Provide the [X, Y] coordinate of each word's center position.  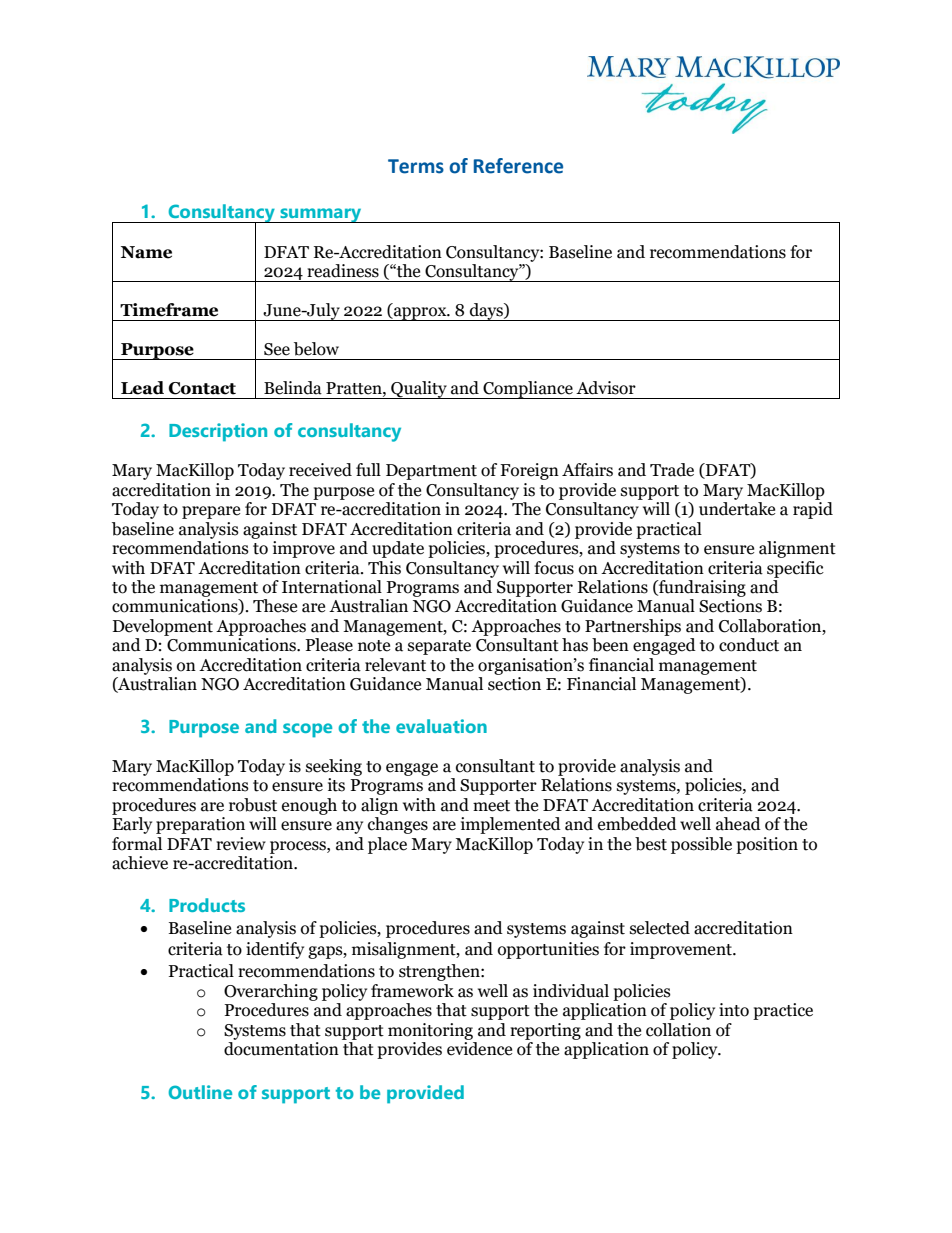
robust [253, 805]
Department [431, 472]
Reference [518, 166]
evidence [479, 1049]
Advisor [606, 388]
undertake [737, 509]
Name [146, 252]
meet [491, 806]
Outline [200, 1092]
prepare [211, 512]
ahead [738, 824]
